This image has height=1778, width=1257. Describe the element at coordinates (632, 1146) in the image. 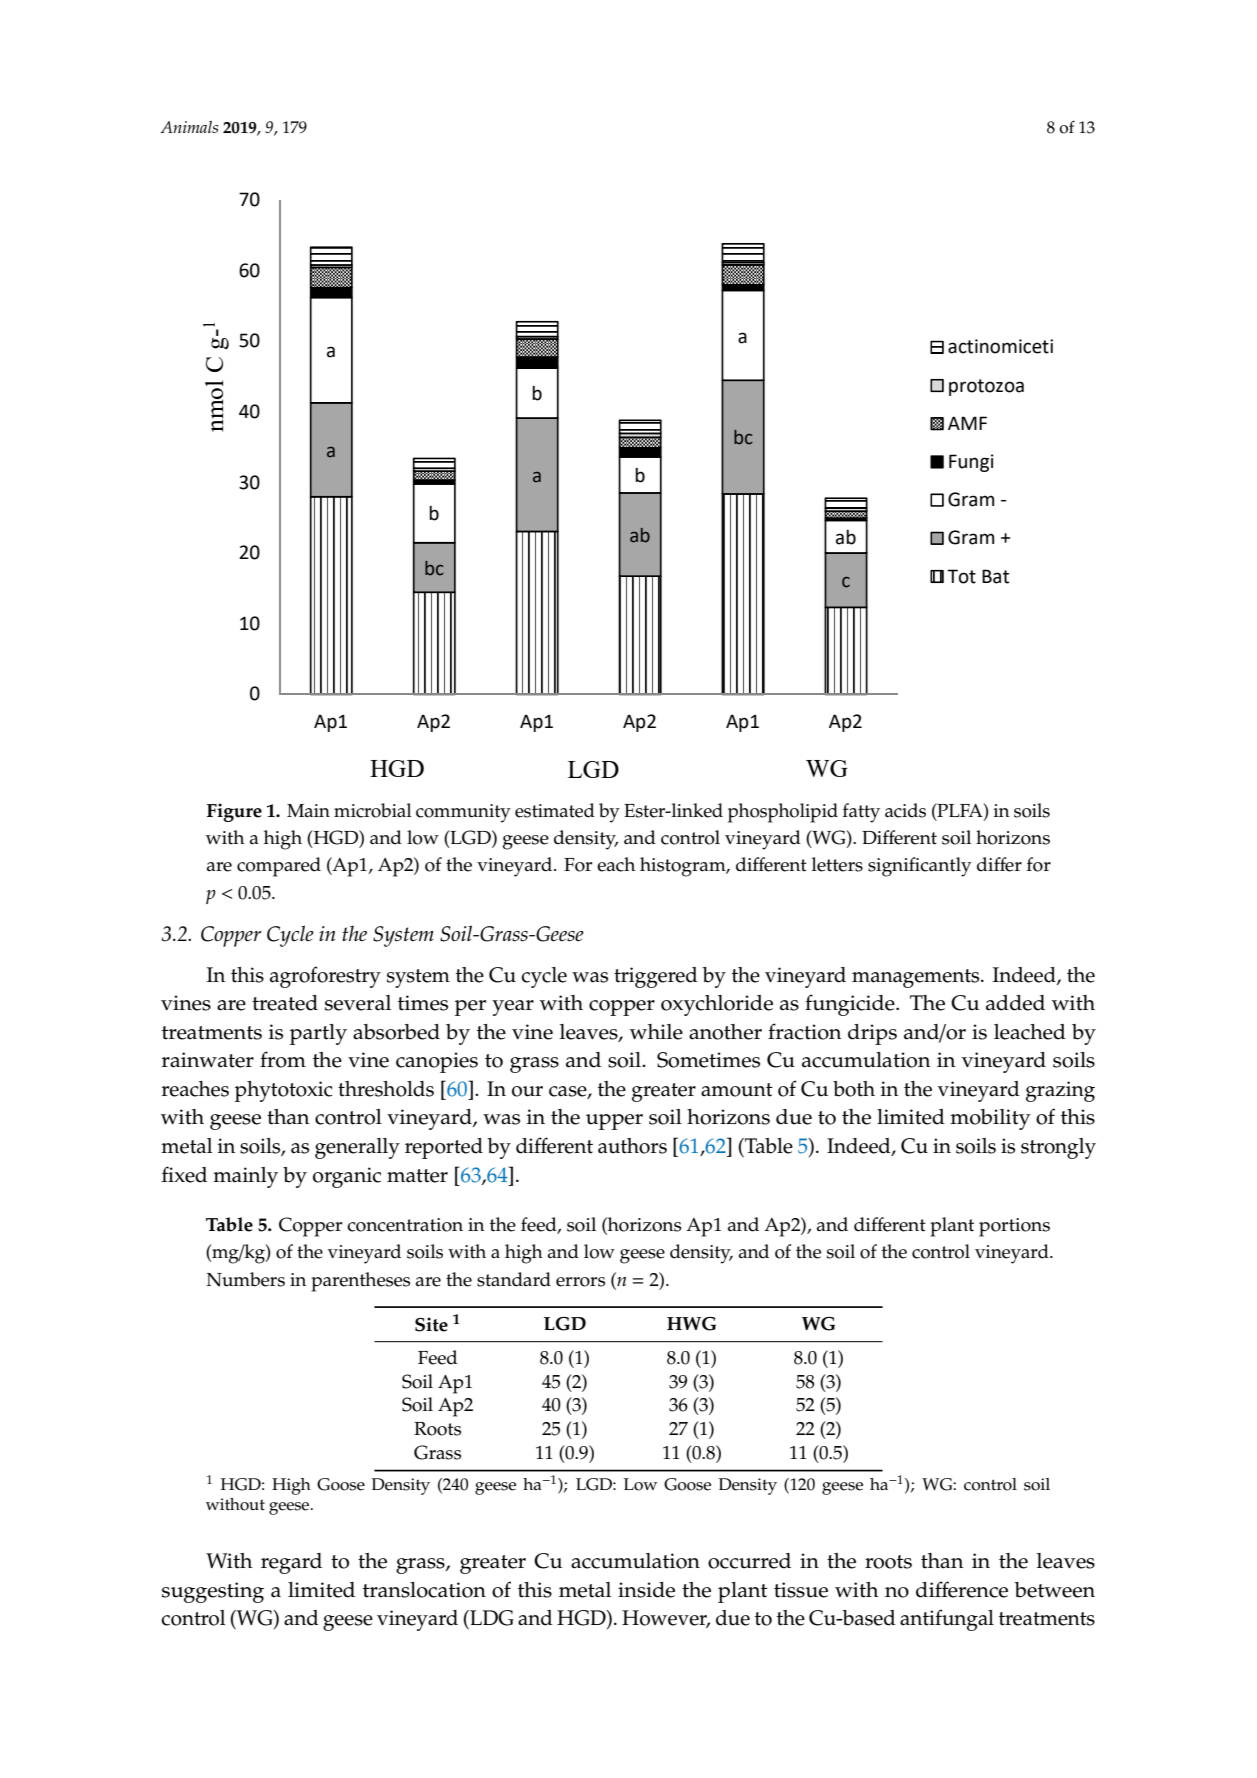

I see `authors` at that location.
